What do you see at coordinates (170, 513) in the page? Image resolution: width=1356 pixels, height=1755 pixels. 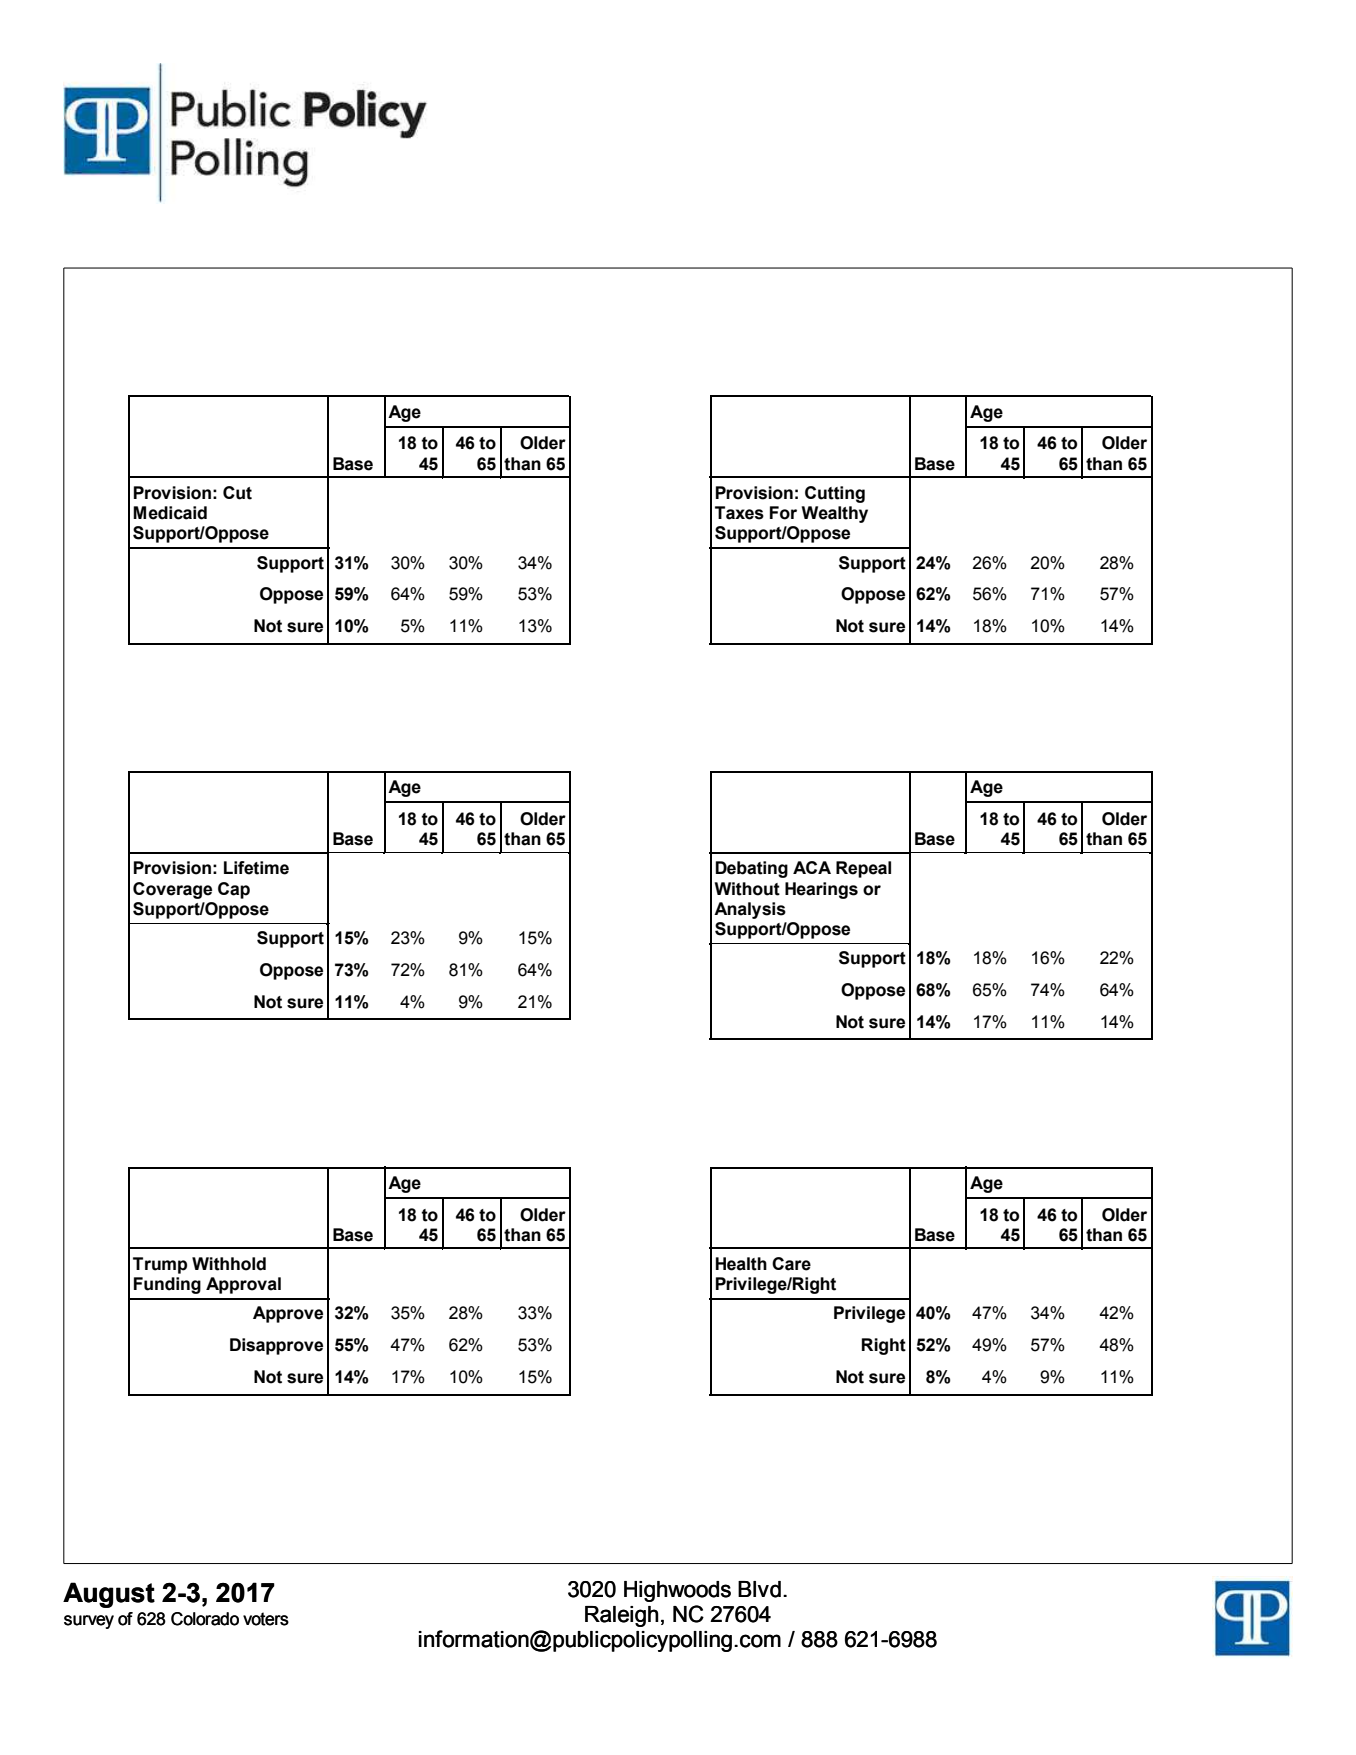 I see `Medicaid` at bounding box center [170, 513].
